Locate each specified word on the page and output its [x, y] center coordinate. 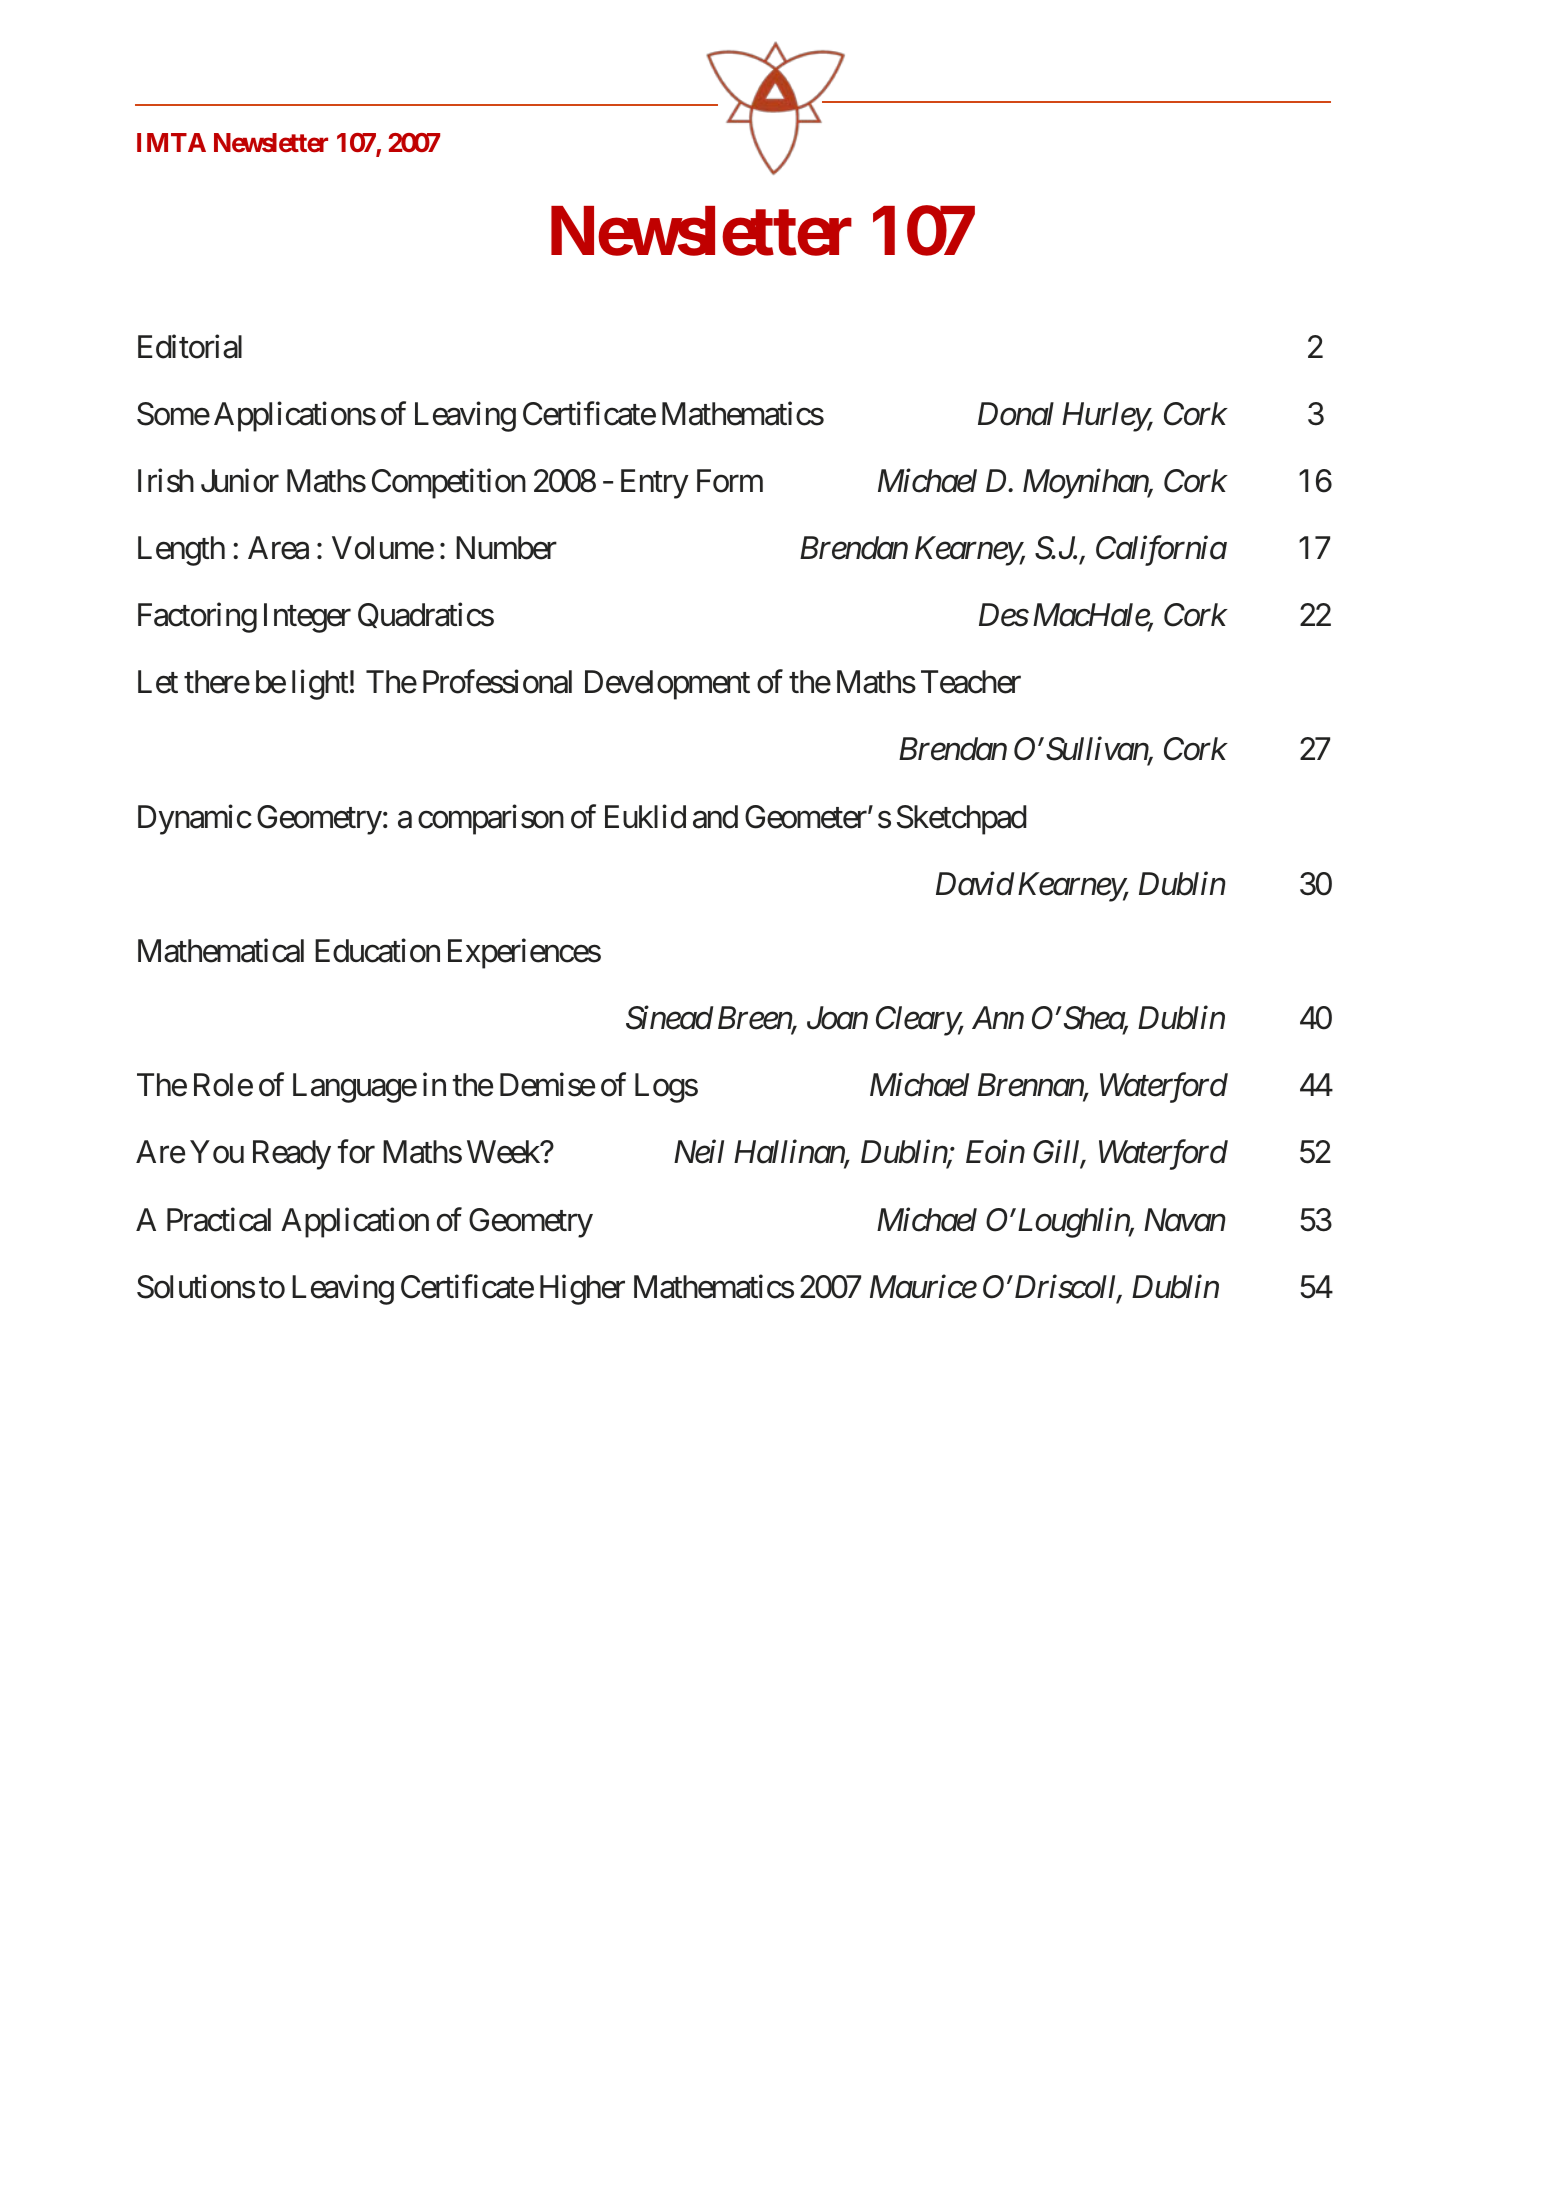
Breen [755, 1019]
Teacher [971, 682]
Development [667, 685]
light [320, 685]
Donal [1016, 414]
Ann [998, 1017]
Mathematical [221, 951]
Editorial [190, 346]
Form [730, 481]
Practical [219, 1219]
